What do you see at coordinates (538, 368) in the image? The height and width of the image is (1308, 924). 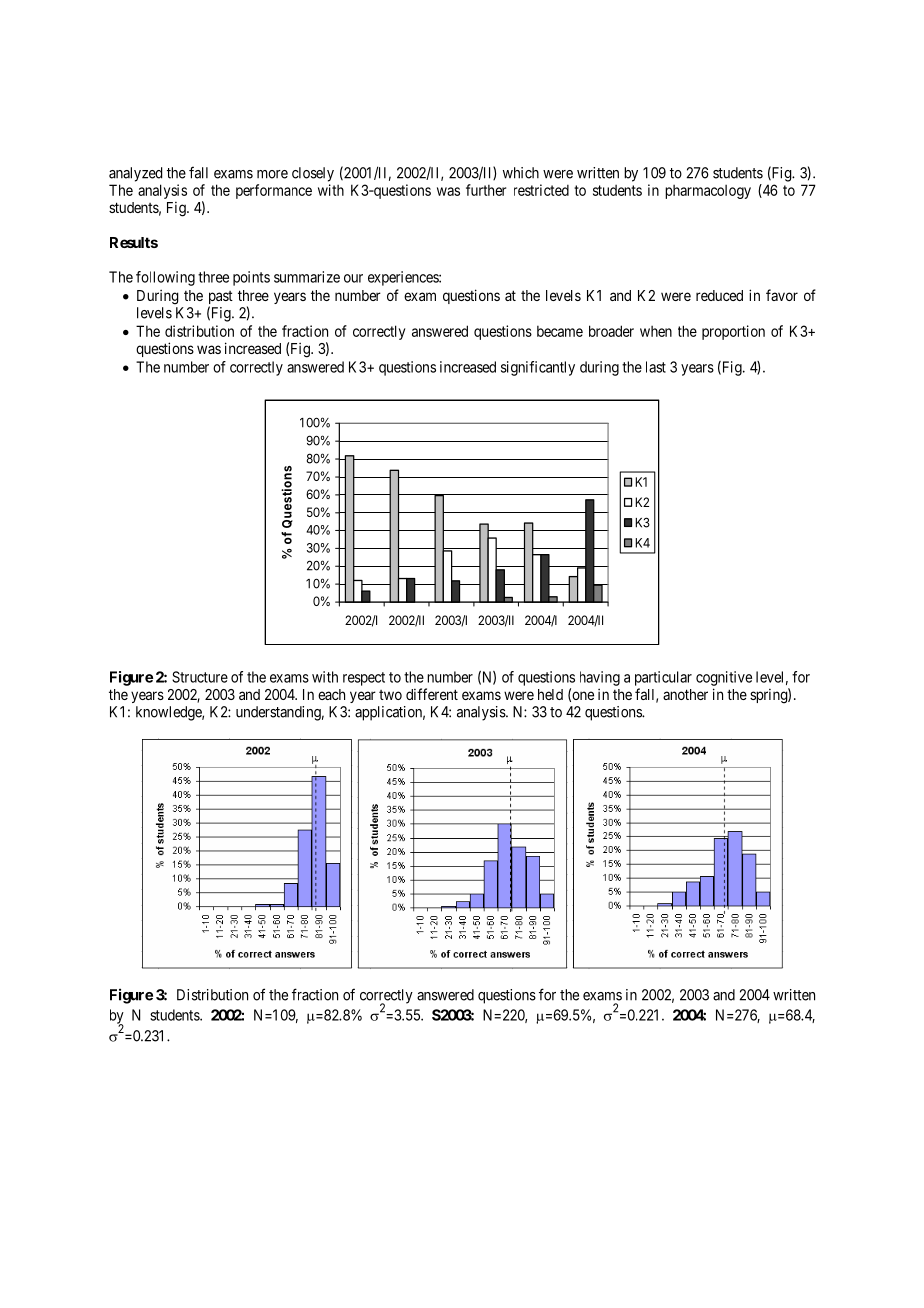 I see `significantly` at bounding box center [538, 368].
